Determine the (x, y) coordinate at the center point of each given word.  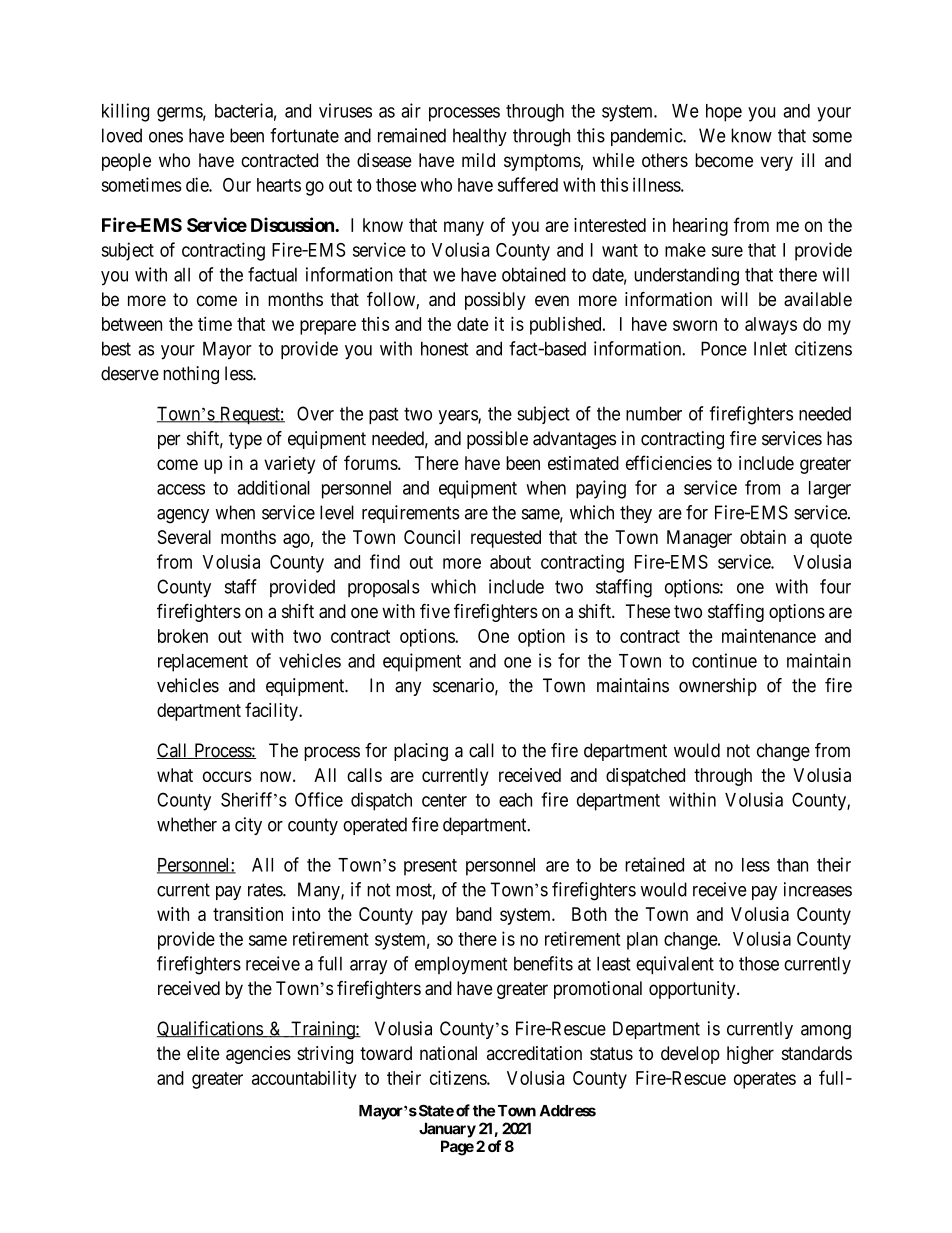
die (198, 184)
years (458, 417)
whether (187, 824)
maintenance (769, 635)
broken (183, 636)
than (792, 865)
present (430, 867)
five (435, 611)
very (777, 163)
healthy (480, 137)
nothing (191, 375)
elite (203, 1053)
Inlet (770, 348)
